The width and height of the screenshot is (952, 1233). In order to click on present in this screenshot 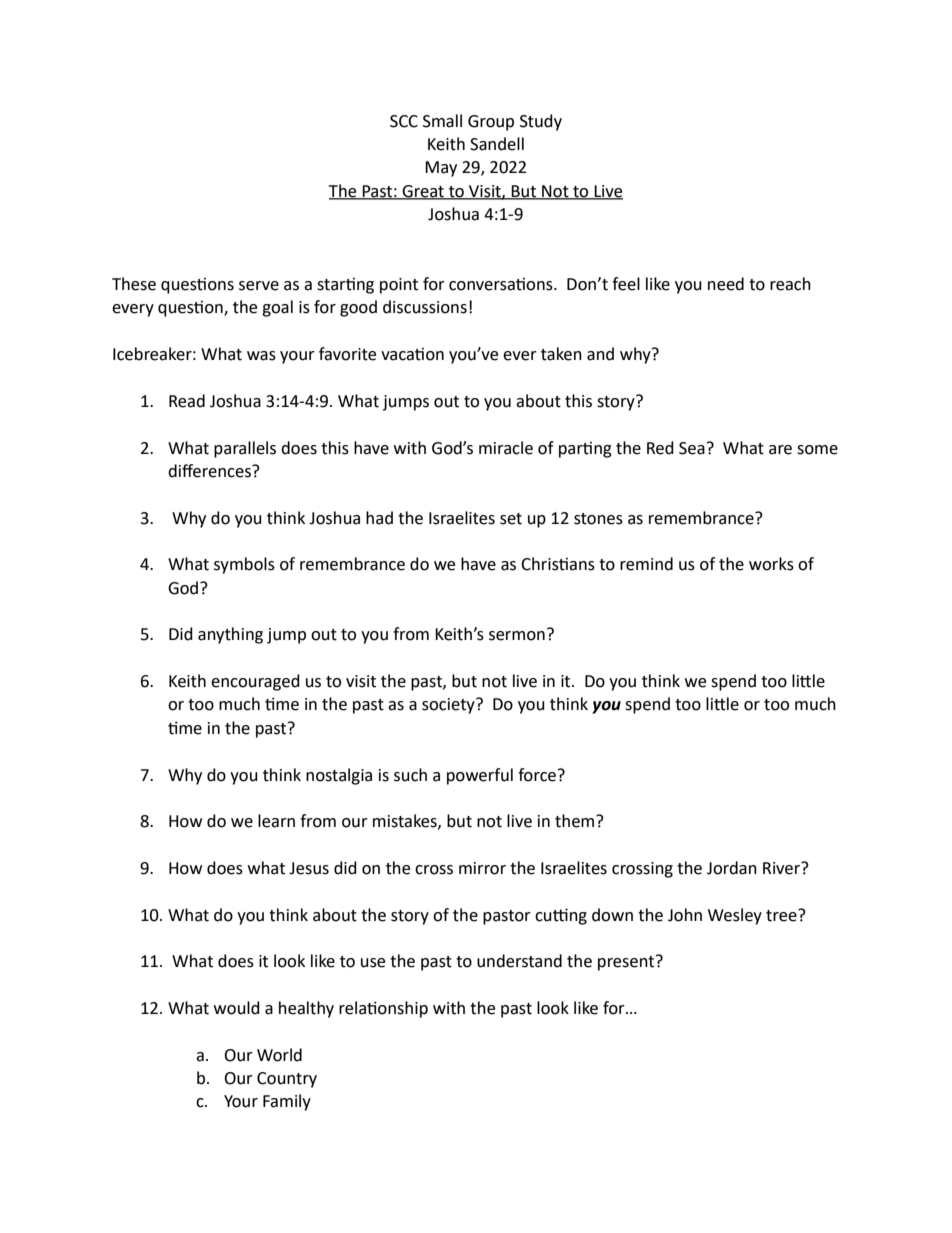, I will do `click(627, 963)`.
